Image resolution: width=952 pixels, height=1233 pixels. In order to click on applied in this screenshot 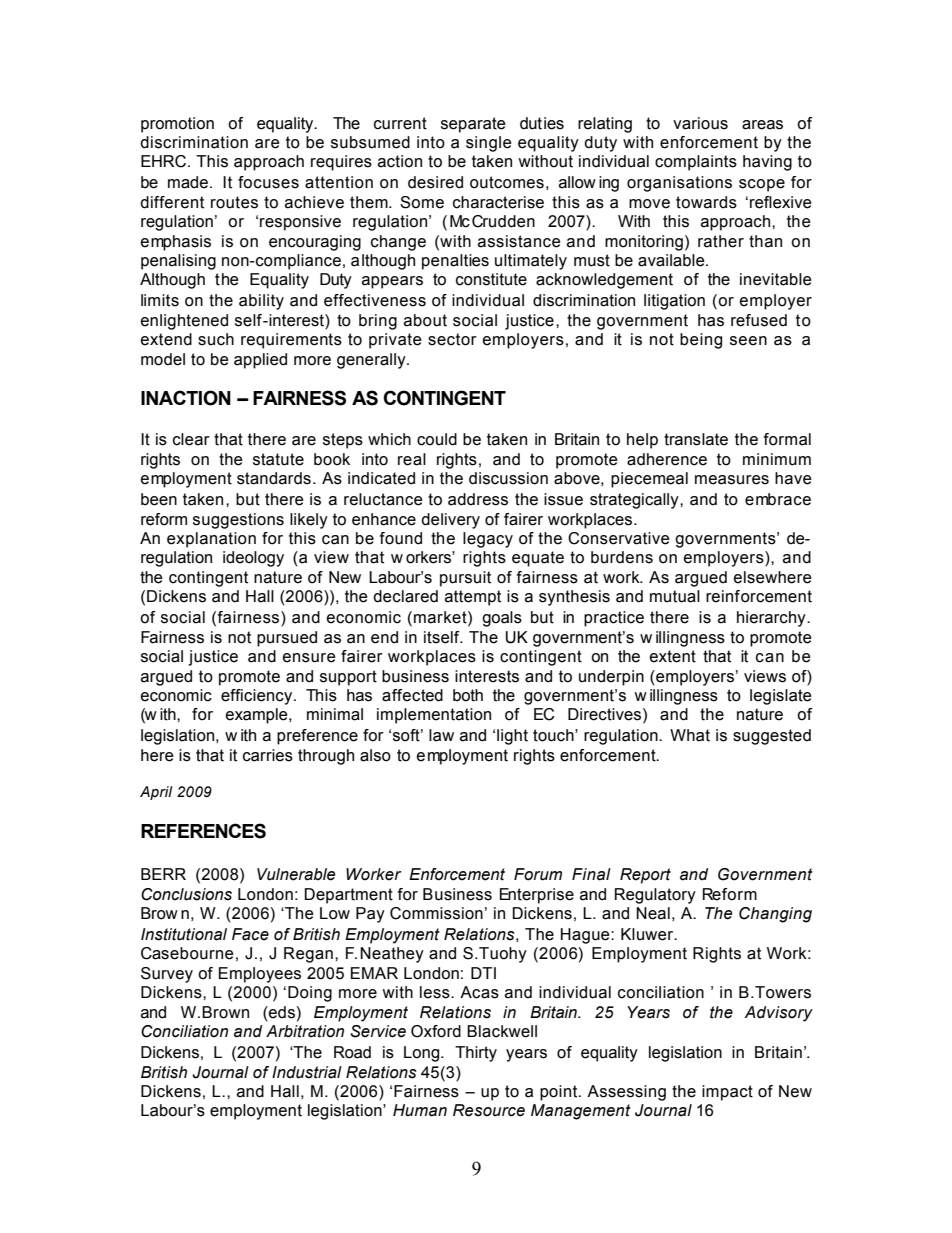, I will do `click(260, 361)`.
